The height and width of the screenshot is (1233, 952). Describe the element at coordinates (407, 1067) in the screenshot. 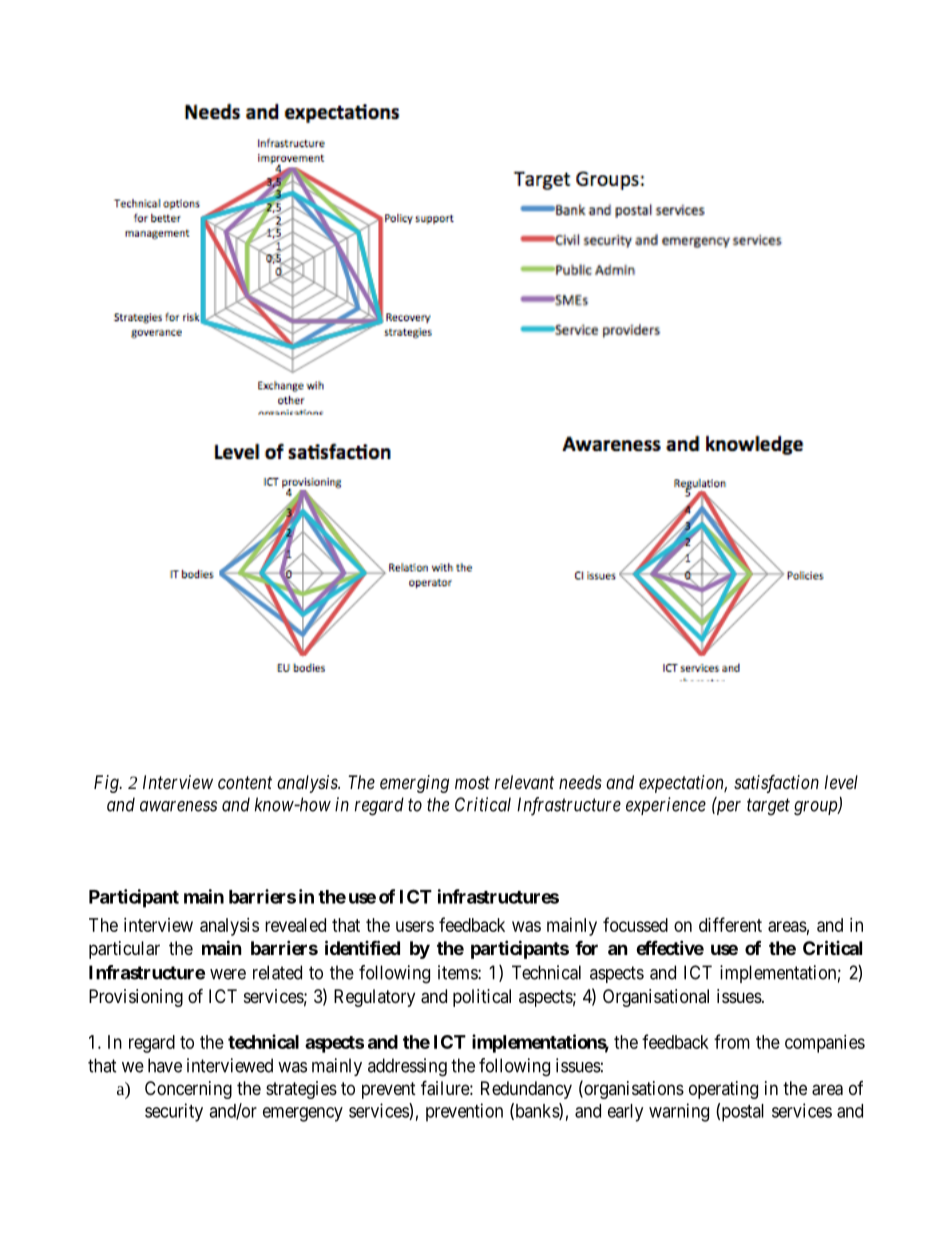

I see `addressing` at that location.
